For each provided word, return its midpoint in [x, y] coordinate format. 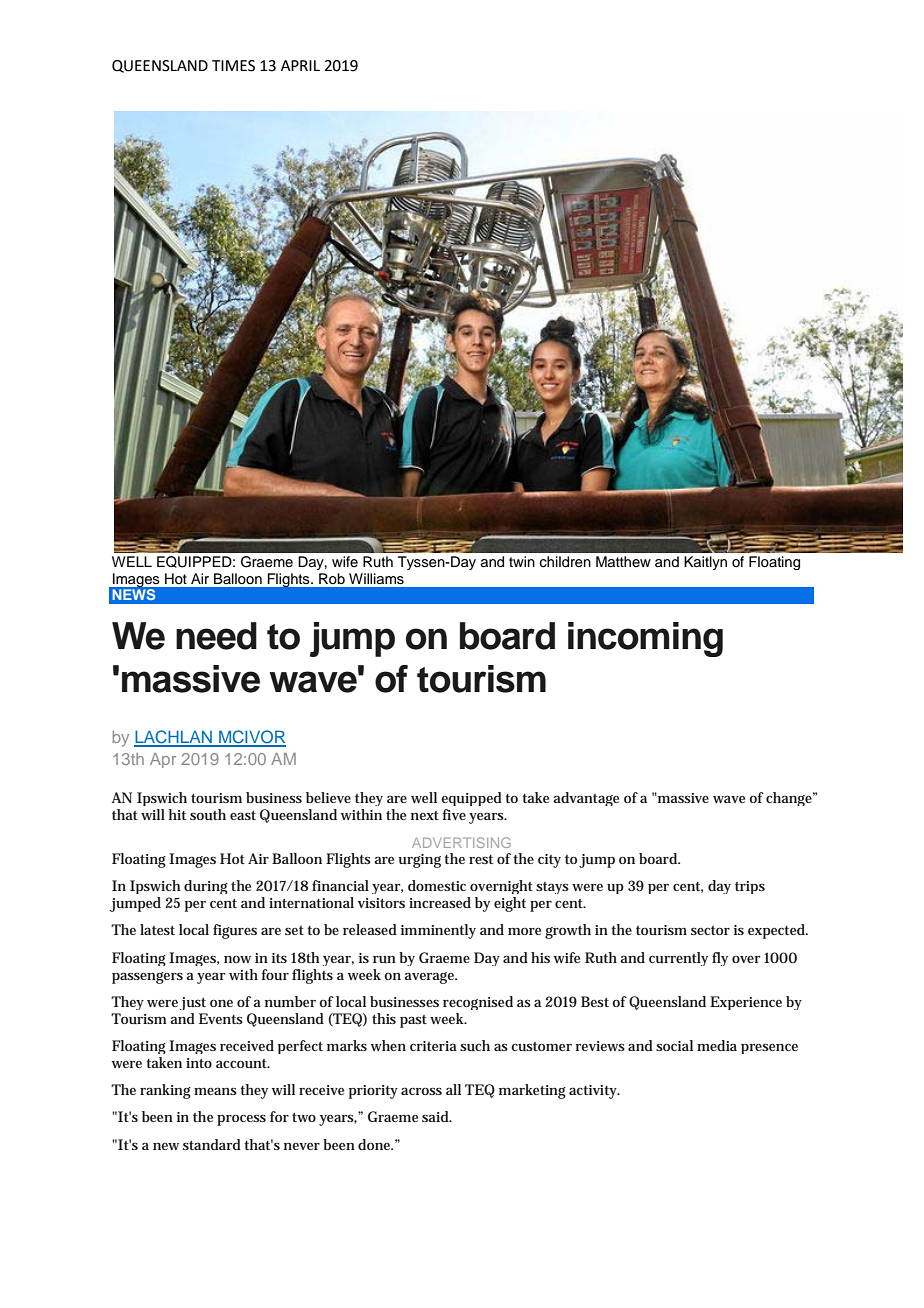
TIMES [233, 66]
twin [522, 561]
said [437, 1116]
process [241, 1120]
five [454, 814]
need [216, 636]
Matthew [623, 561]
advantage [586, 799]
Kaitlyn [705, 563]
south [208, 814]
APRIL [300, 65]
